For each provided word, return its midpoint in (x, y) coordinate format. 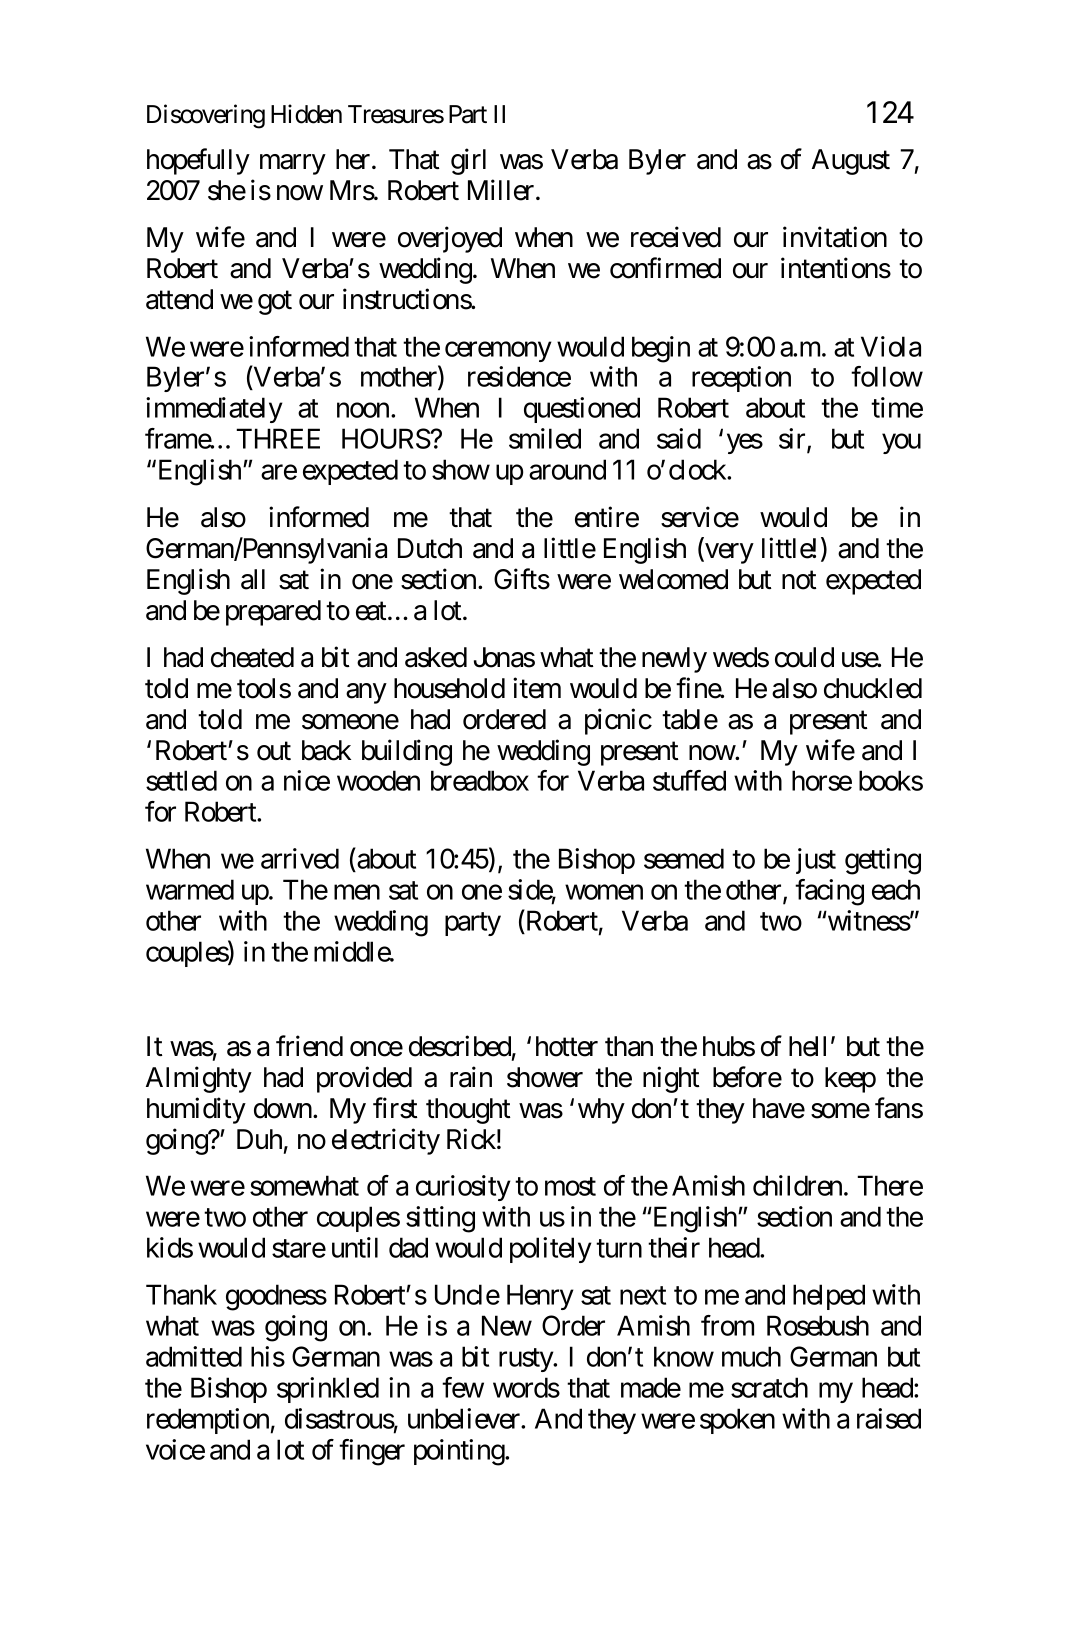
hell (807, 1046)
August (851, 162)
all (253, 579)
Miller (501, 190)
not (799, 580)
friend (309, 1046)
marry (293, 164)
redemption (208, 1421)
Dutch (430, 548)
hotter (567, 1046)
